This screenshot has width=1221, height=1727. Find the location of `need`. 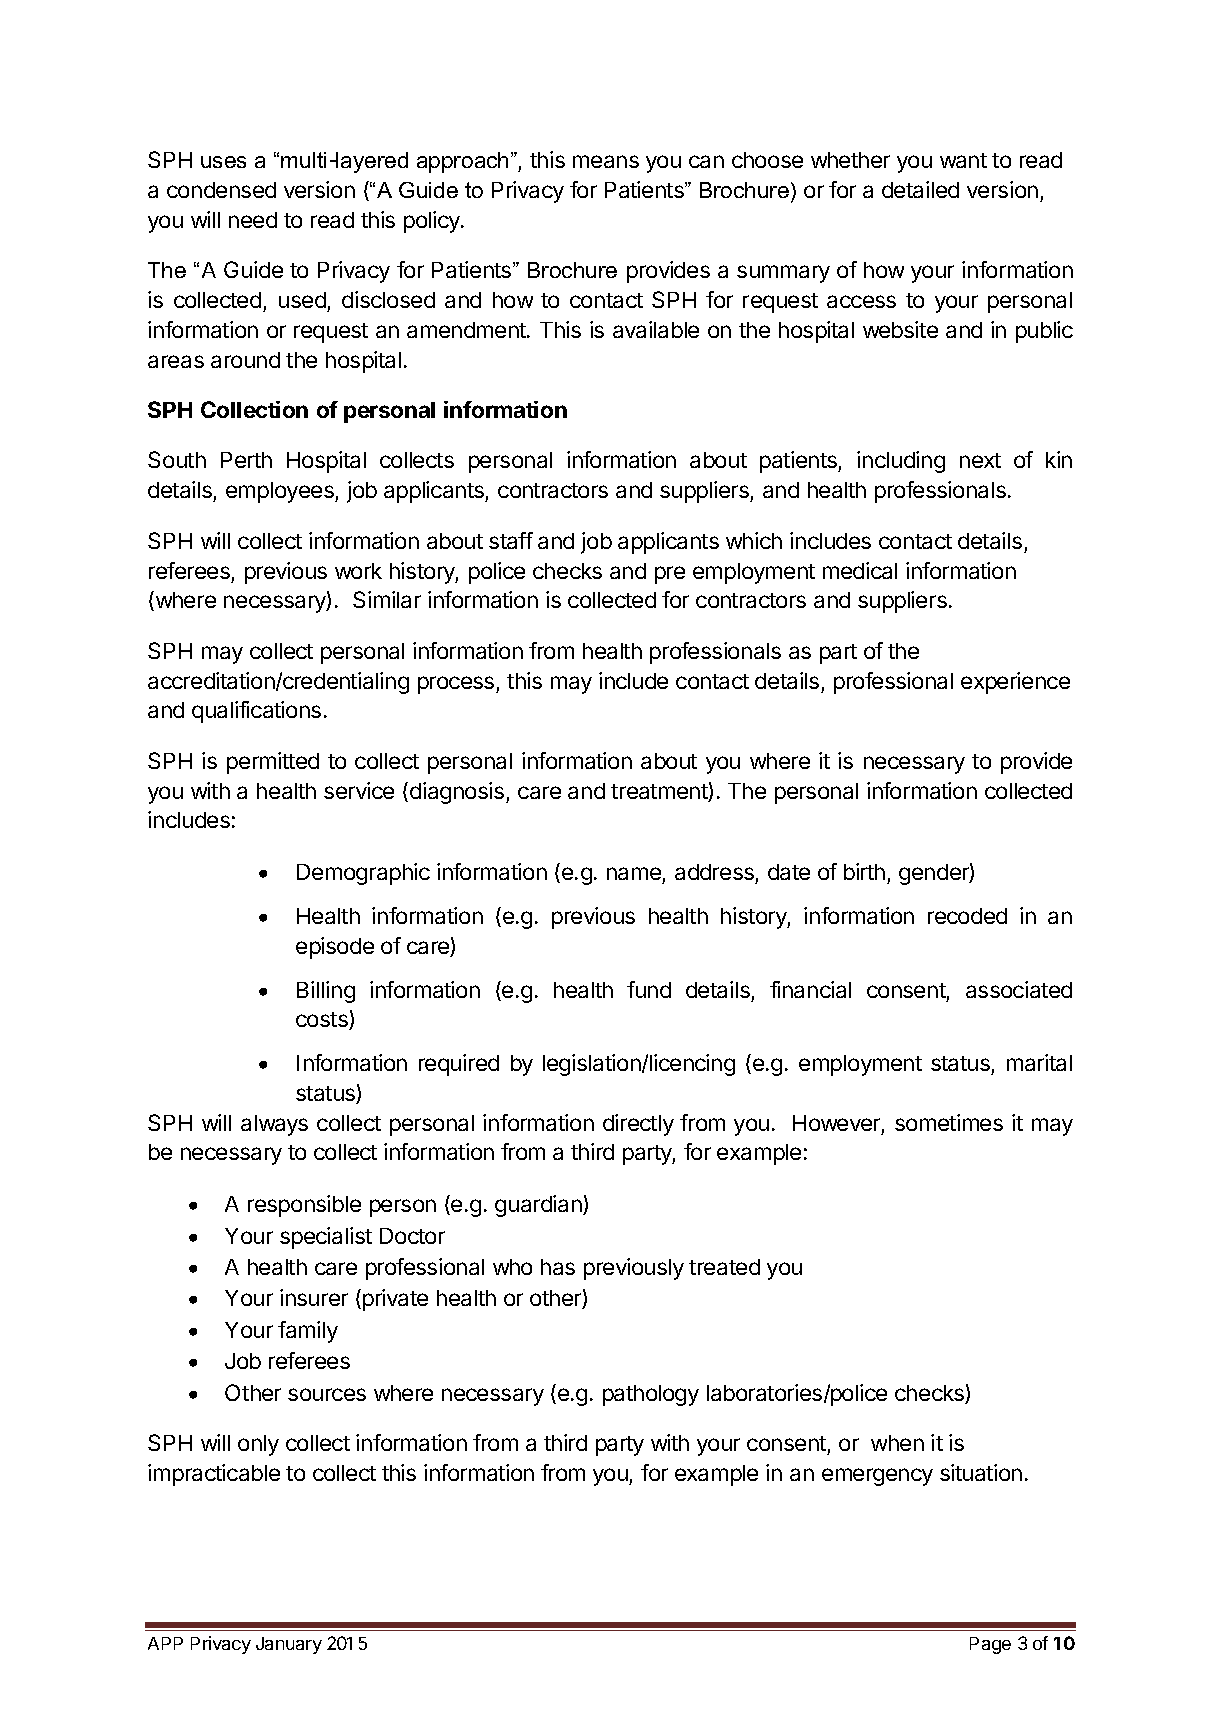

need is located at coordinates (253, 220).
